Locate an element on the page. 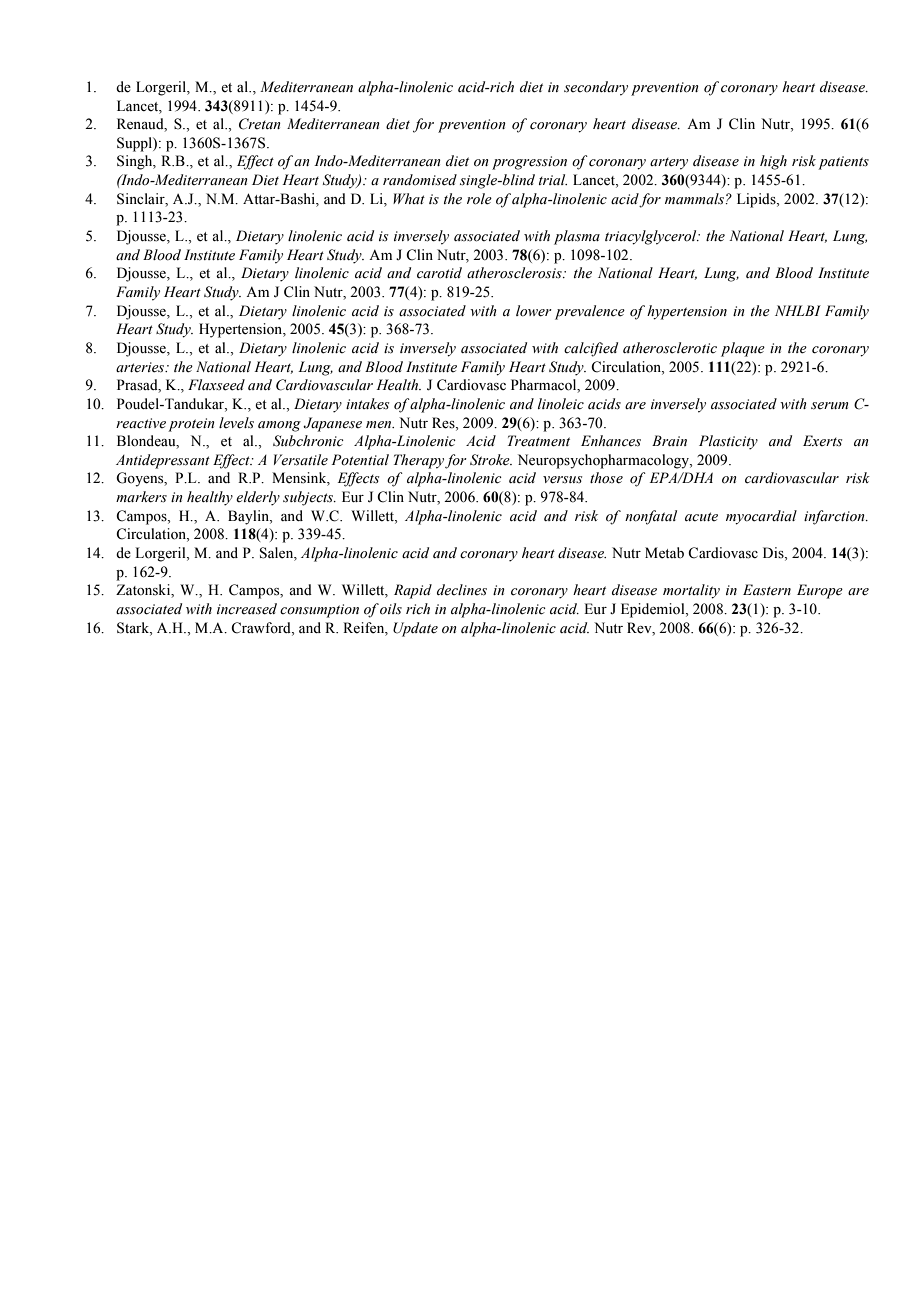 Image resolution: width=924 pixels, height=1308 pixels. Lipids is located at coordinates (757, 200).
